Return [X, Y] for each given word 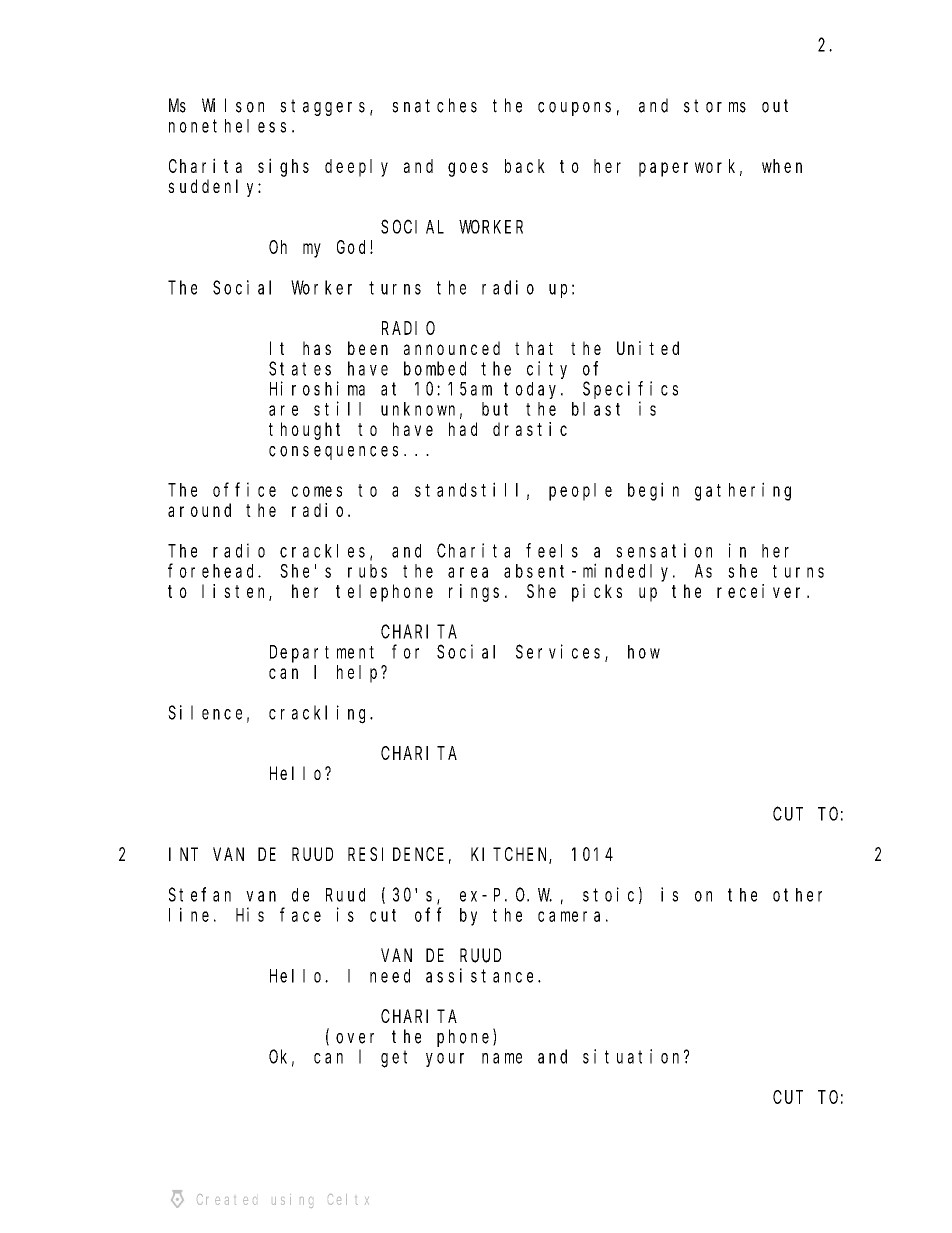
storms [715, 106]
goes [468, 169]
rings [474, 593]
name [502, 1058]
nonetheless [227, 126]
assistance [482, 975]
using [293, 1201]
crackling [320, 714]
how [644, 652]
